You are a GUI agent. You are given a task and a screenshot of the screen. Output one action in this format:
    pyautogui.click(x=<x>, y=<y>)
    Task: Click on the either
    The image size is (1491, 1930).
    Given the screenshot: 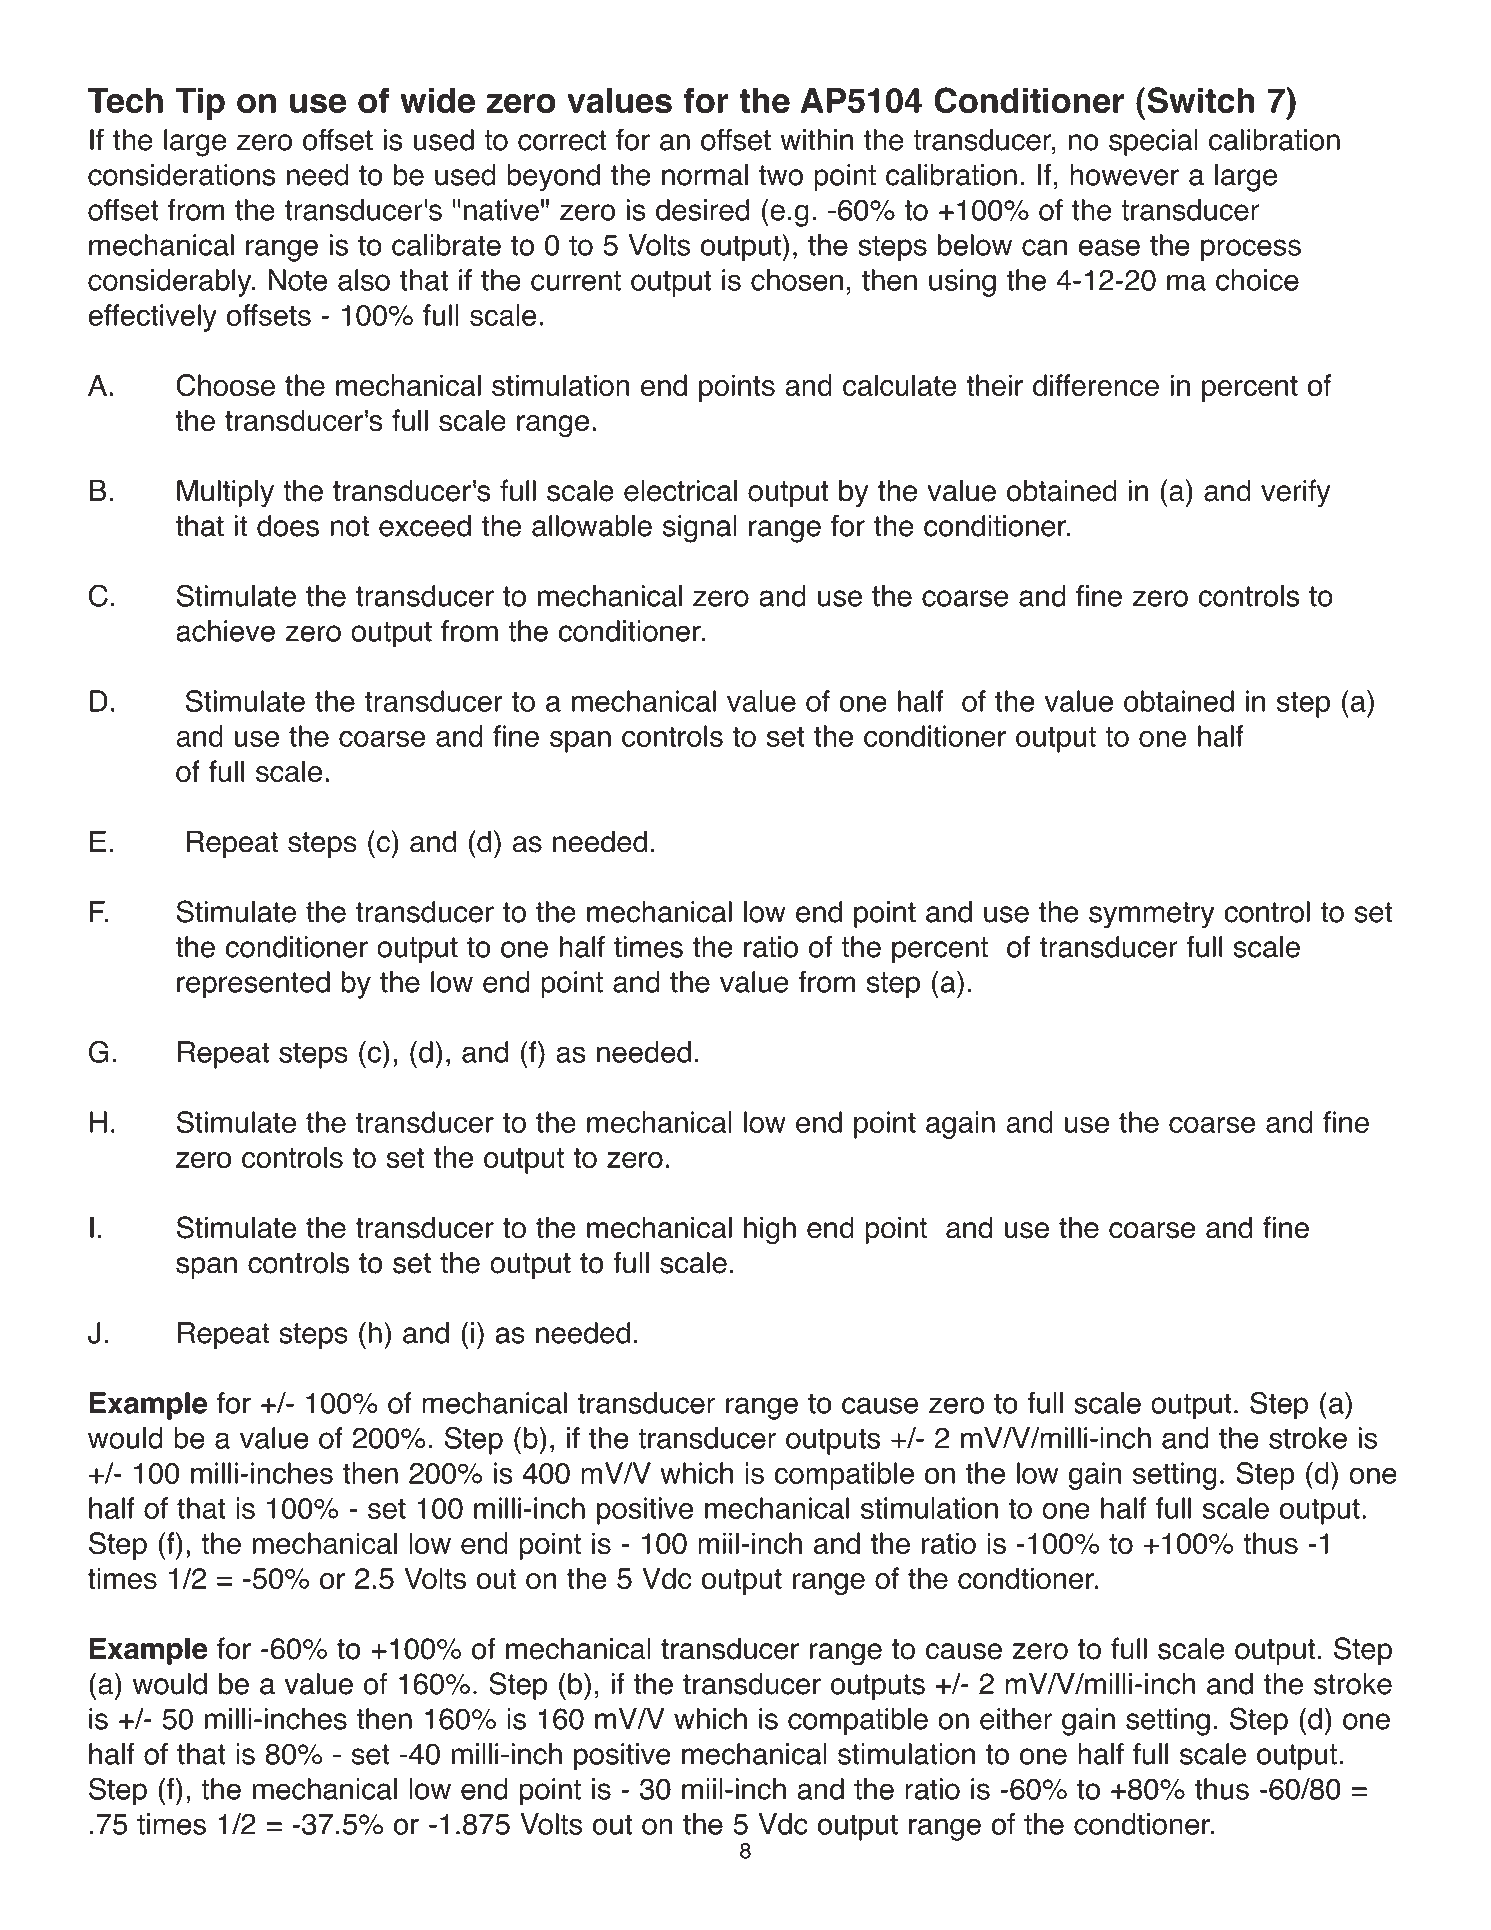 What is the action you would take?
    pyautogui.click(x=1016, y=1719)
